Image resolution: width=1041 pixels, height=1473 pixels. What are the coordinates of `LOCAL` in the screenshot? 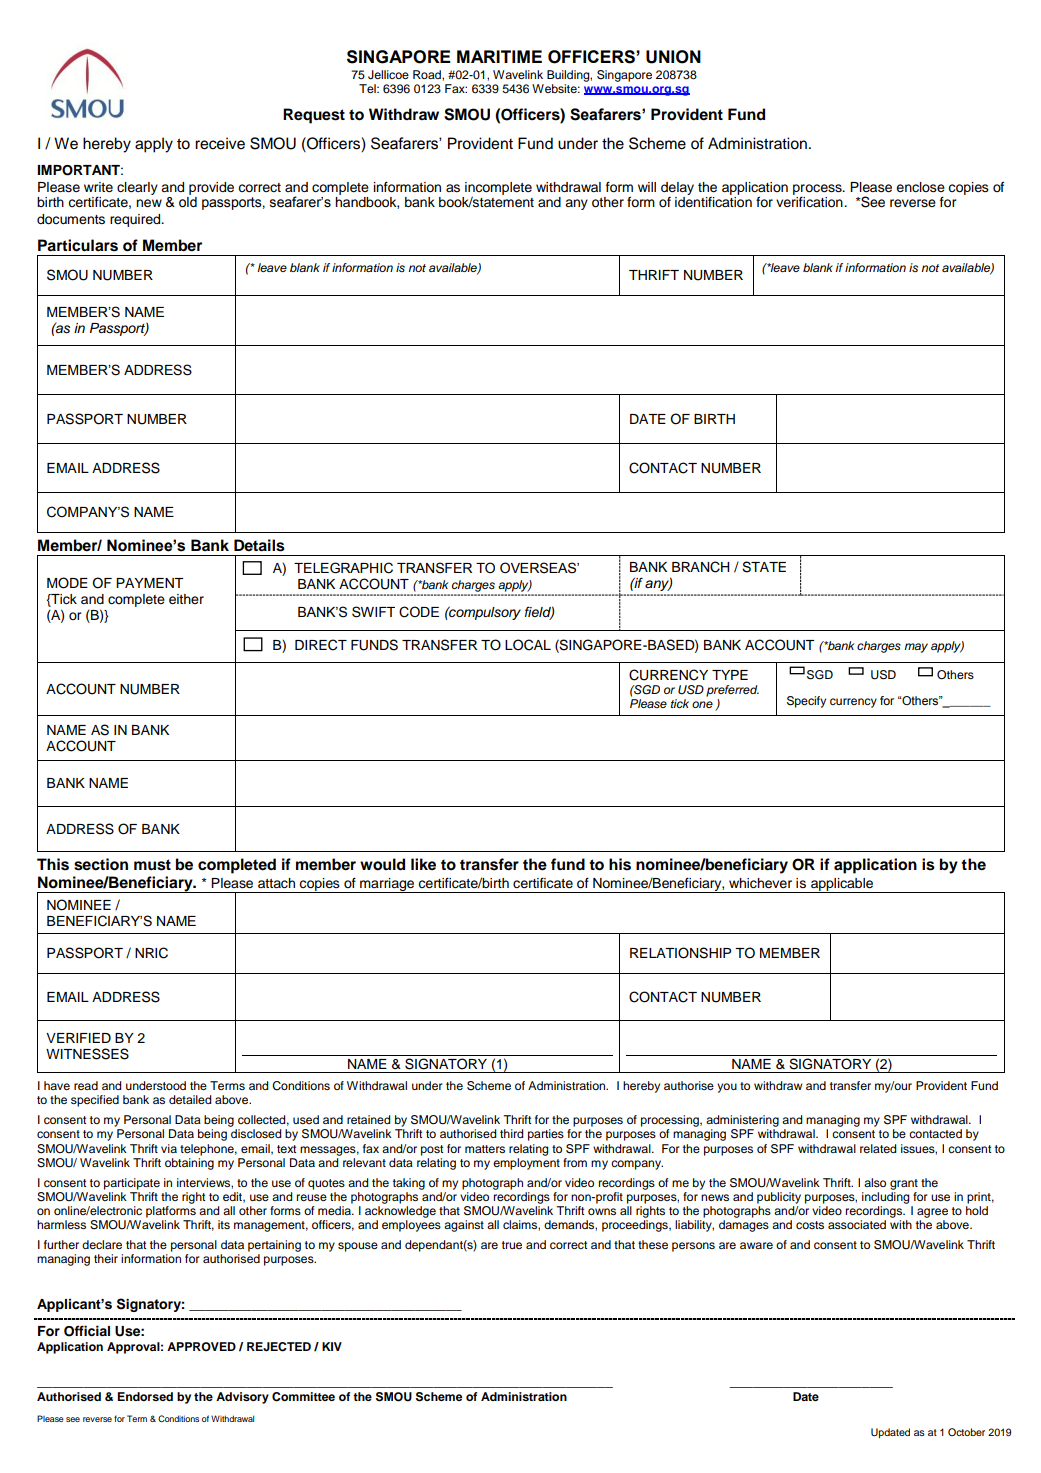 It's located at (528, 645).
